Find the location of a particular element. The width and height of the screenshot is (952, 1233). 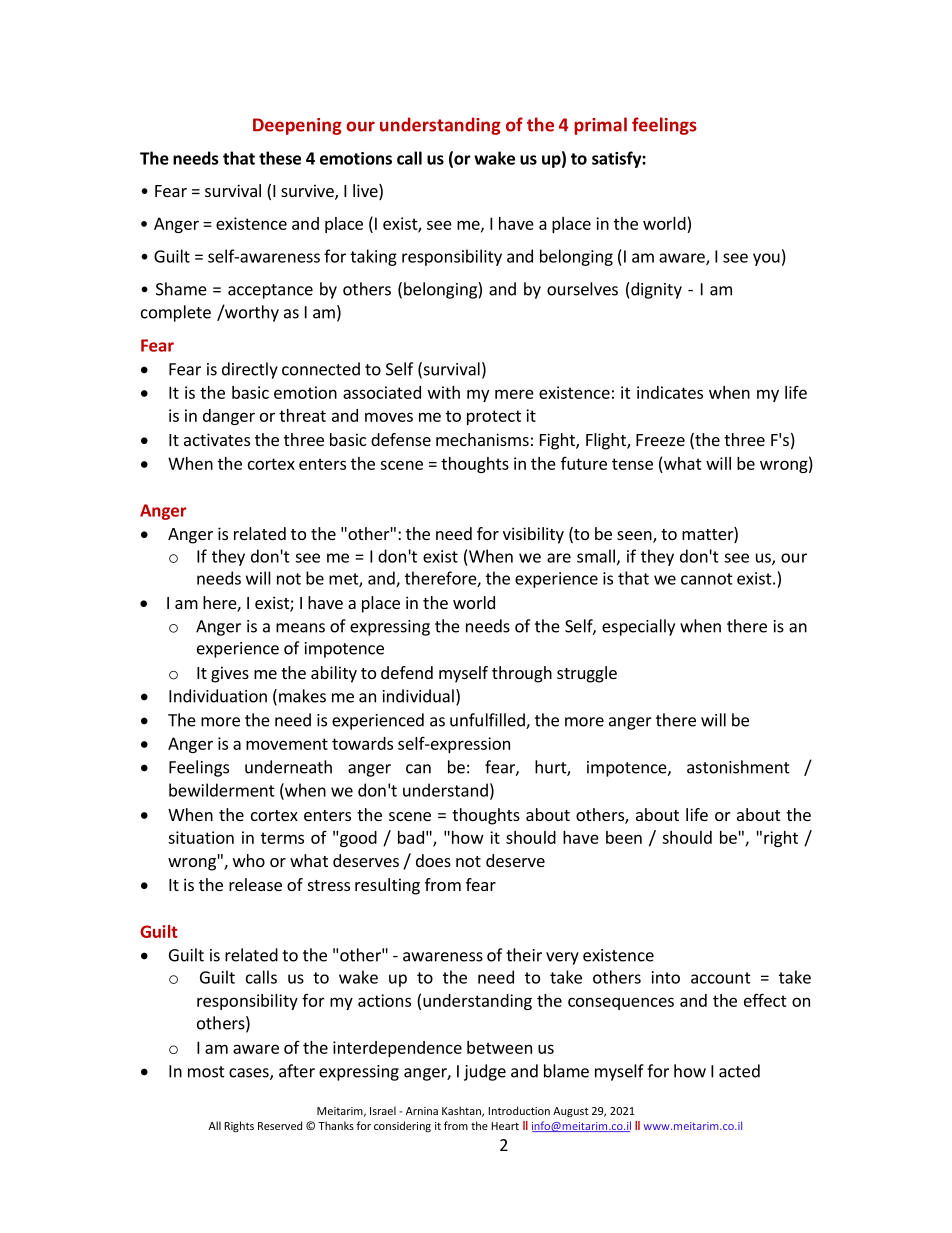

indicates is located at coordinates (670, 392).
